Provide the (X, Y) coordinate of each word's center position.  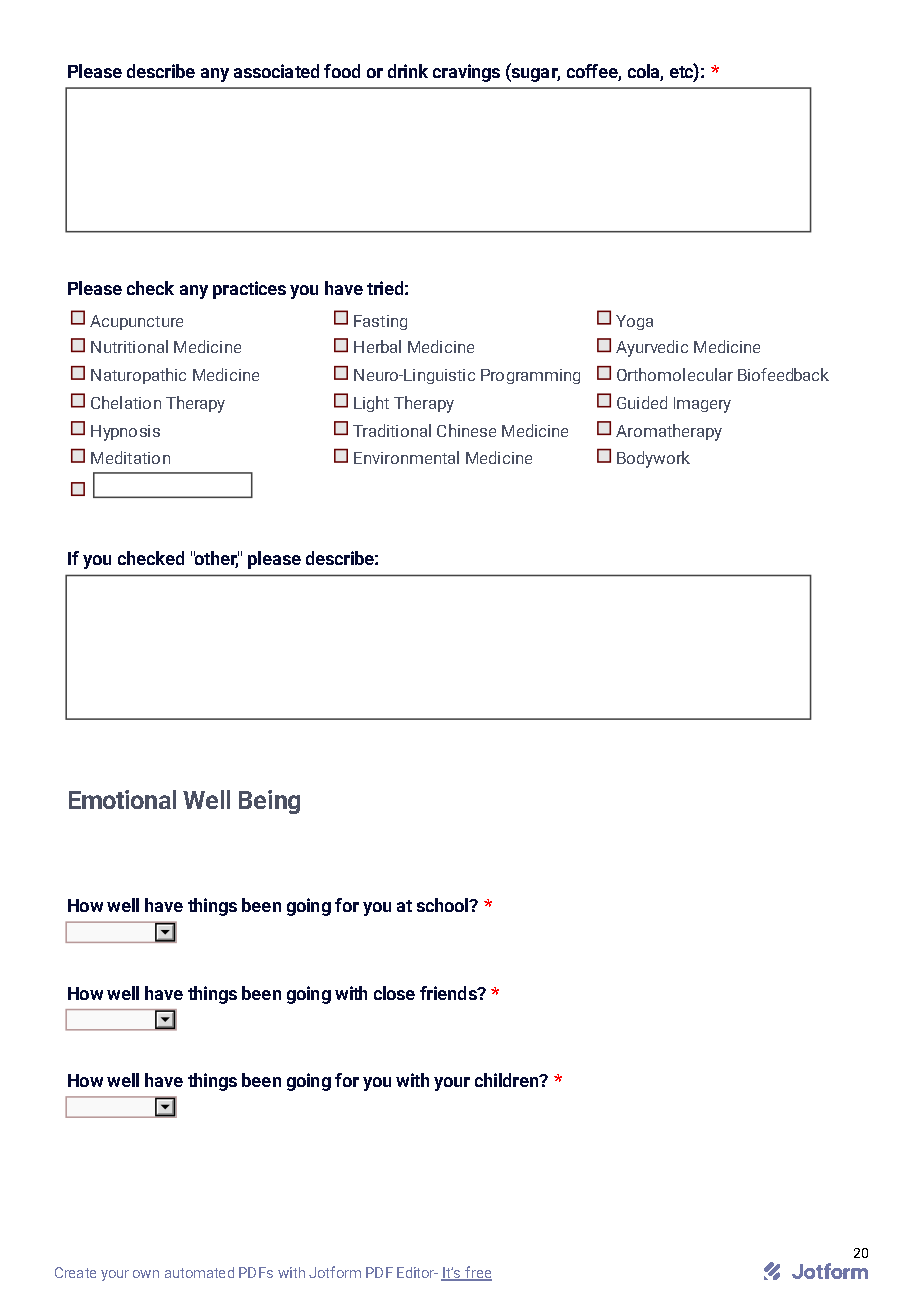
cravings (466, 73)
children (508, 1080)
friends (449, 993)
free (477, 1273)
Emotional (122, 799)
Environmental (406, 457)
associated (276, 71)
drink (408, 71)
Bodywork (653, 459)
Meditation (130, 457)
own (146, 1274)
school (444, 905)
